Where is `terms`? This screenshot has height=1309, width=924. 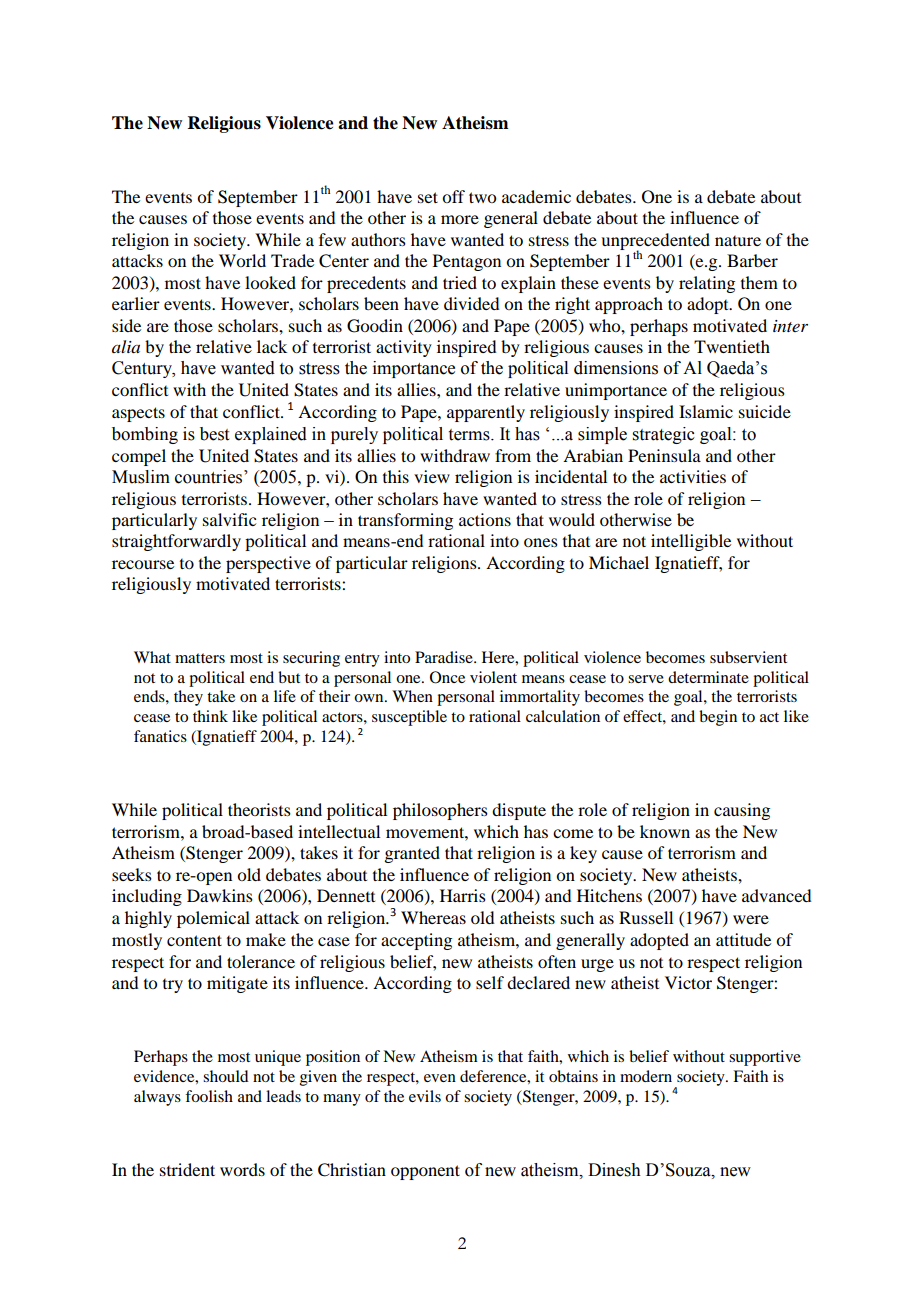
terms is located at coordinates (470, 435).
